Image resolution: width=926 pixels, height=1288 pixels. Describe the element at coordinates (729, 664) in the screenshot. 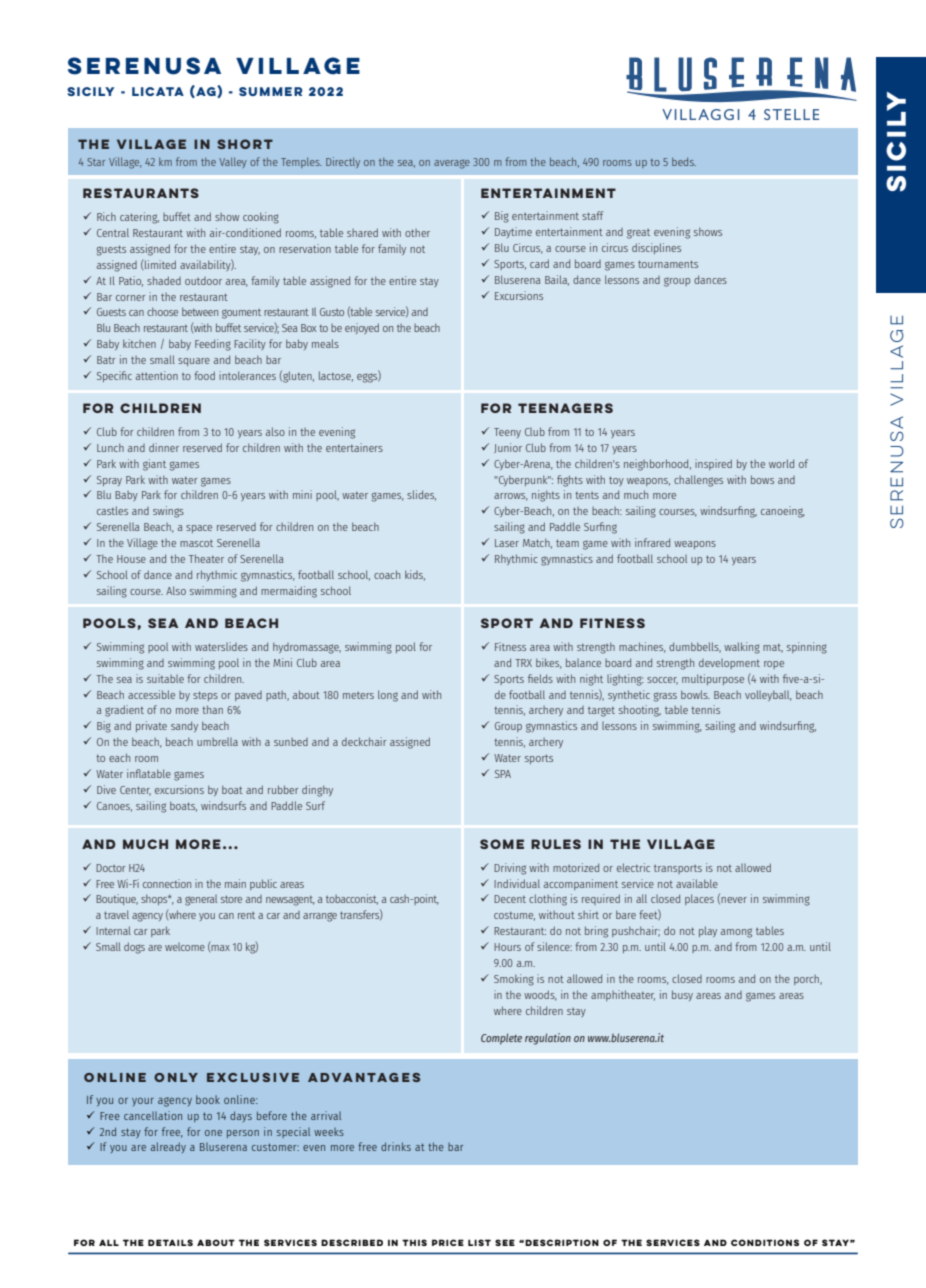

I see `development` at that location.
